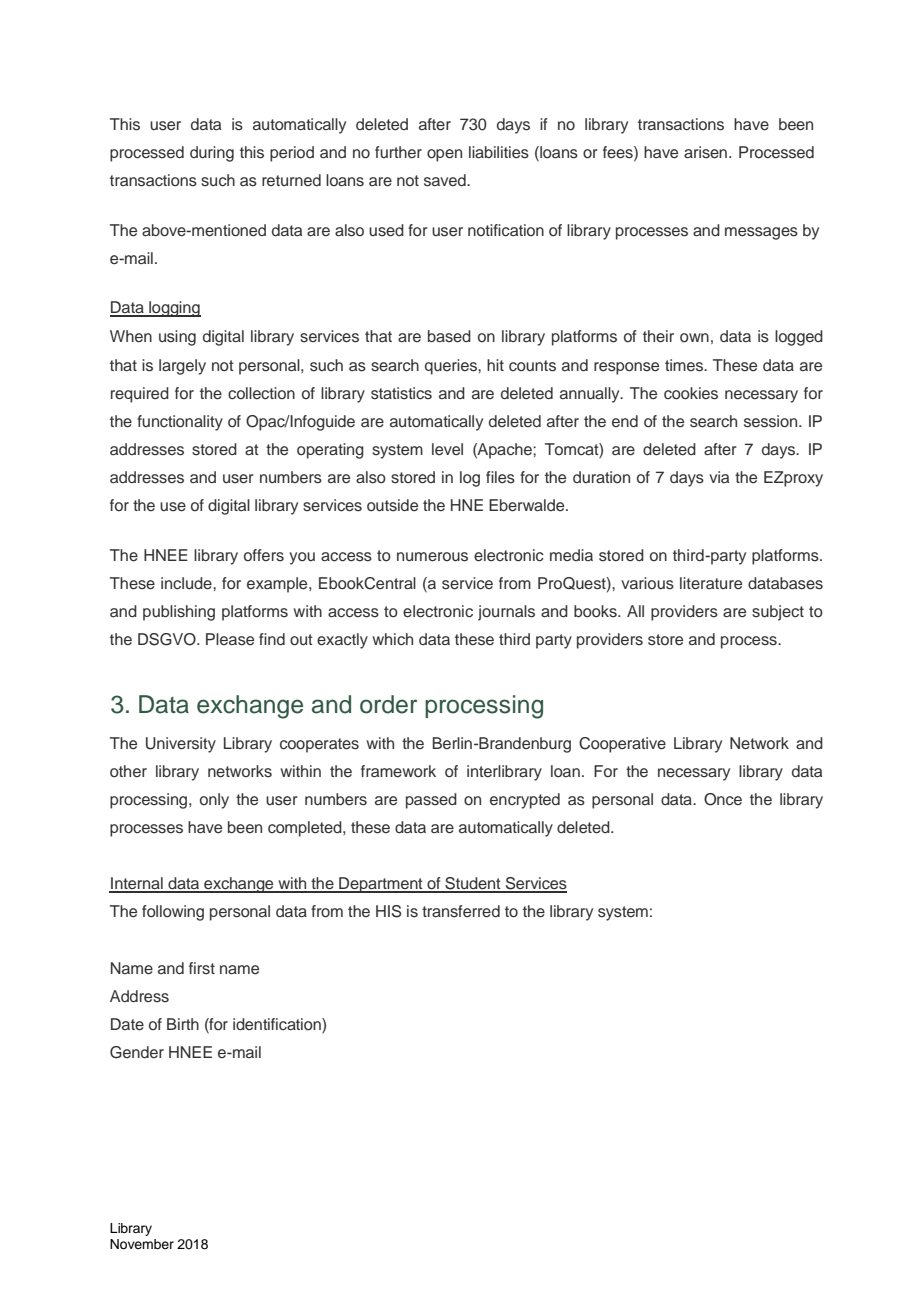  I want to click on via, so click(719, 477).
